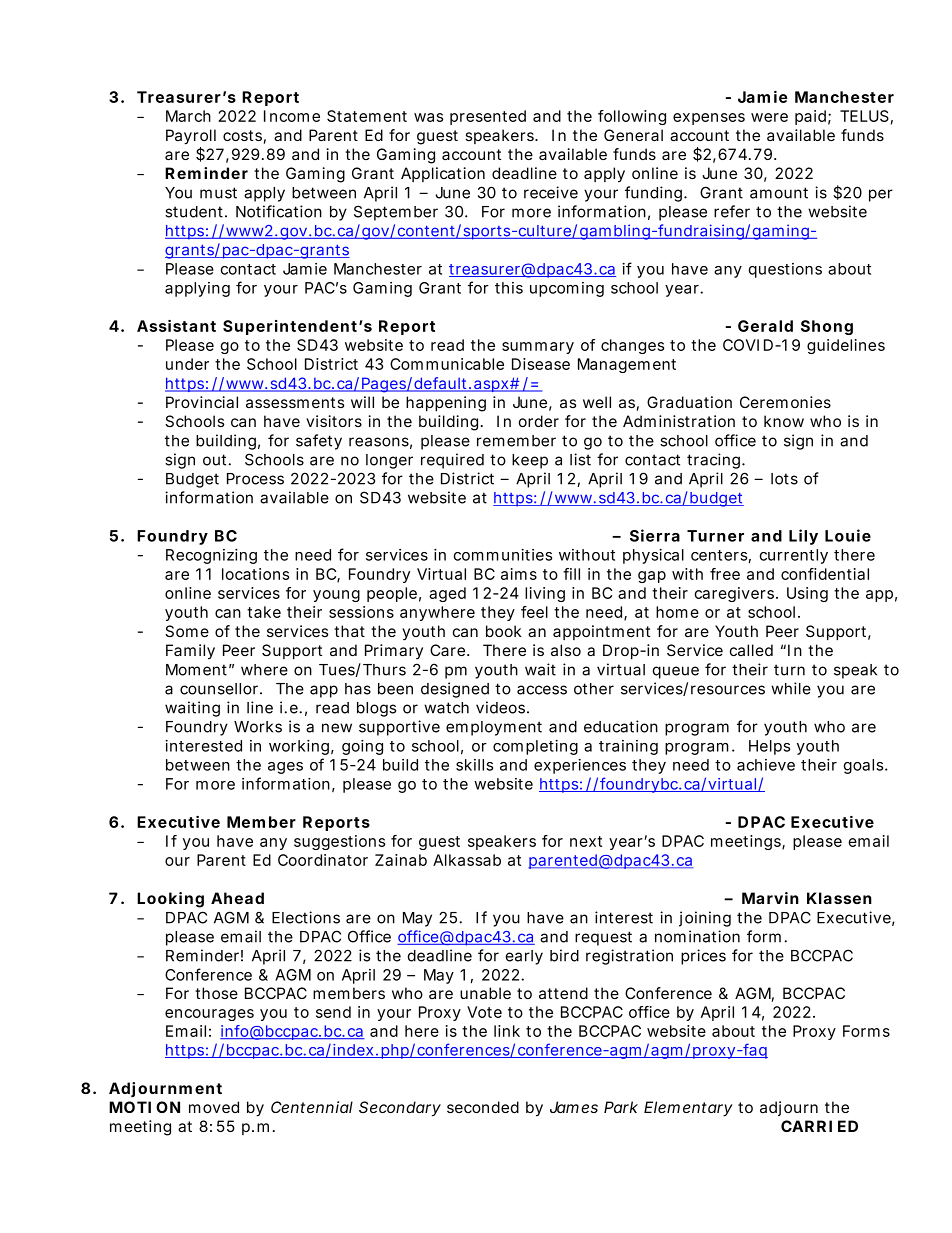  I want to click on Marvin, so click(770, 898).
